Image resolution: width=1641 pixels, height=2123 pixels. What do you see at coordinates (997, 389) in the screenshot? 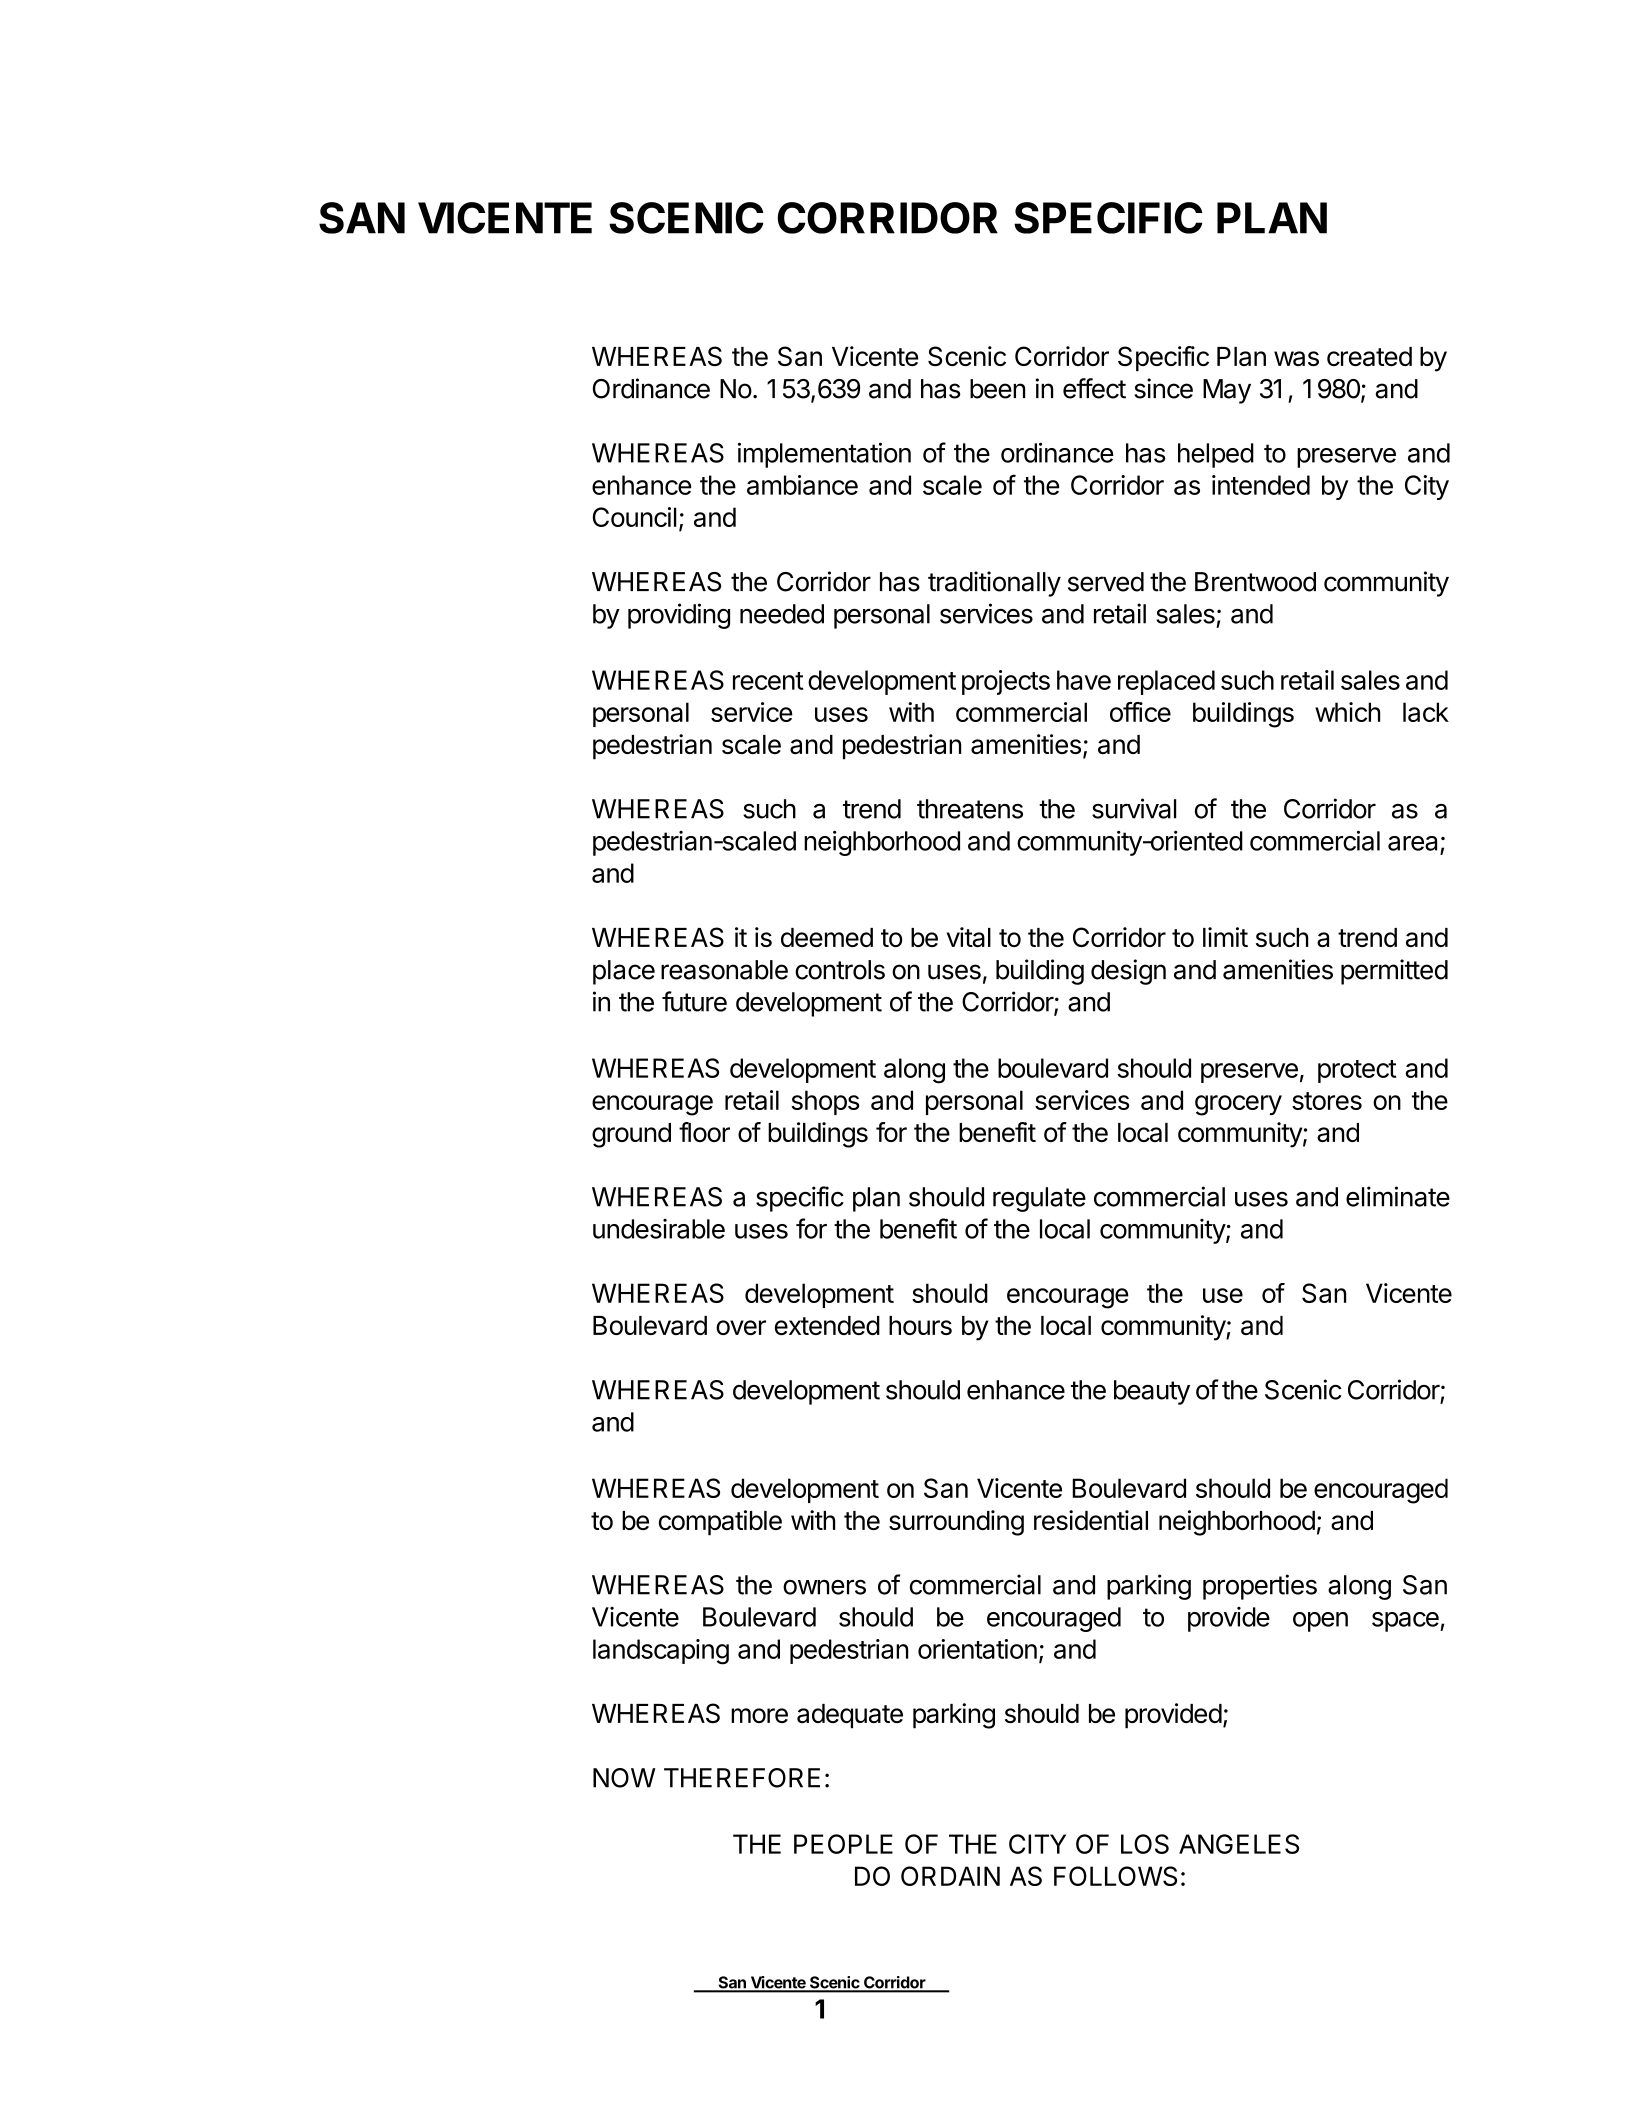
I see `been` at bounding box center [997, 389].
